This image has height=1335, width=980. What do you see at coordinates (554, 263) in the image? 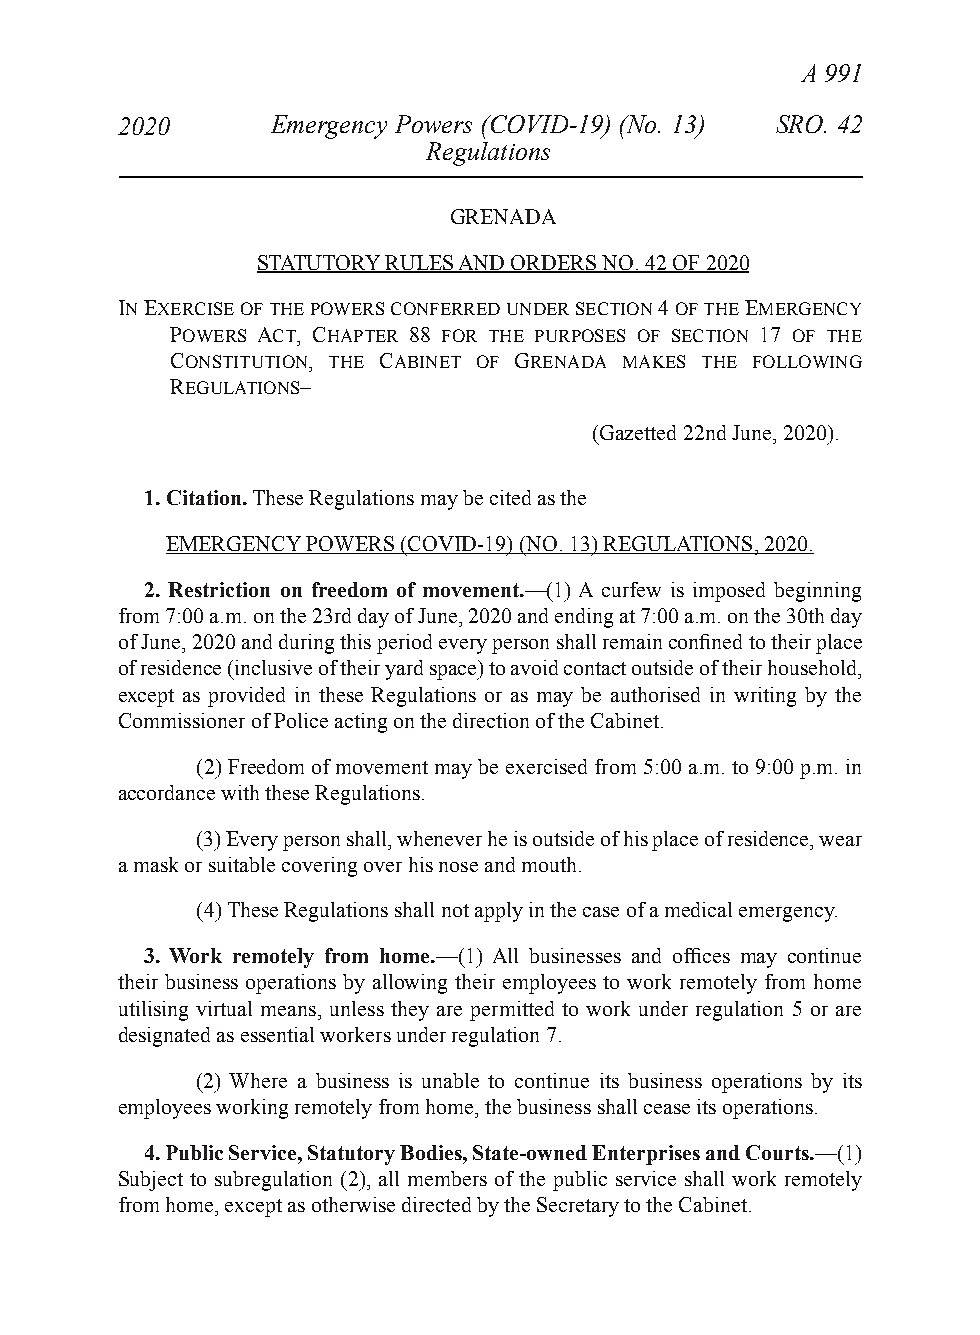
I see `ORDERS` at bounding box center [554, 263].
